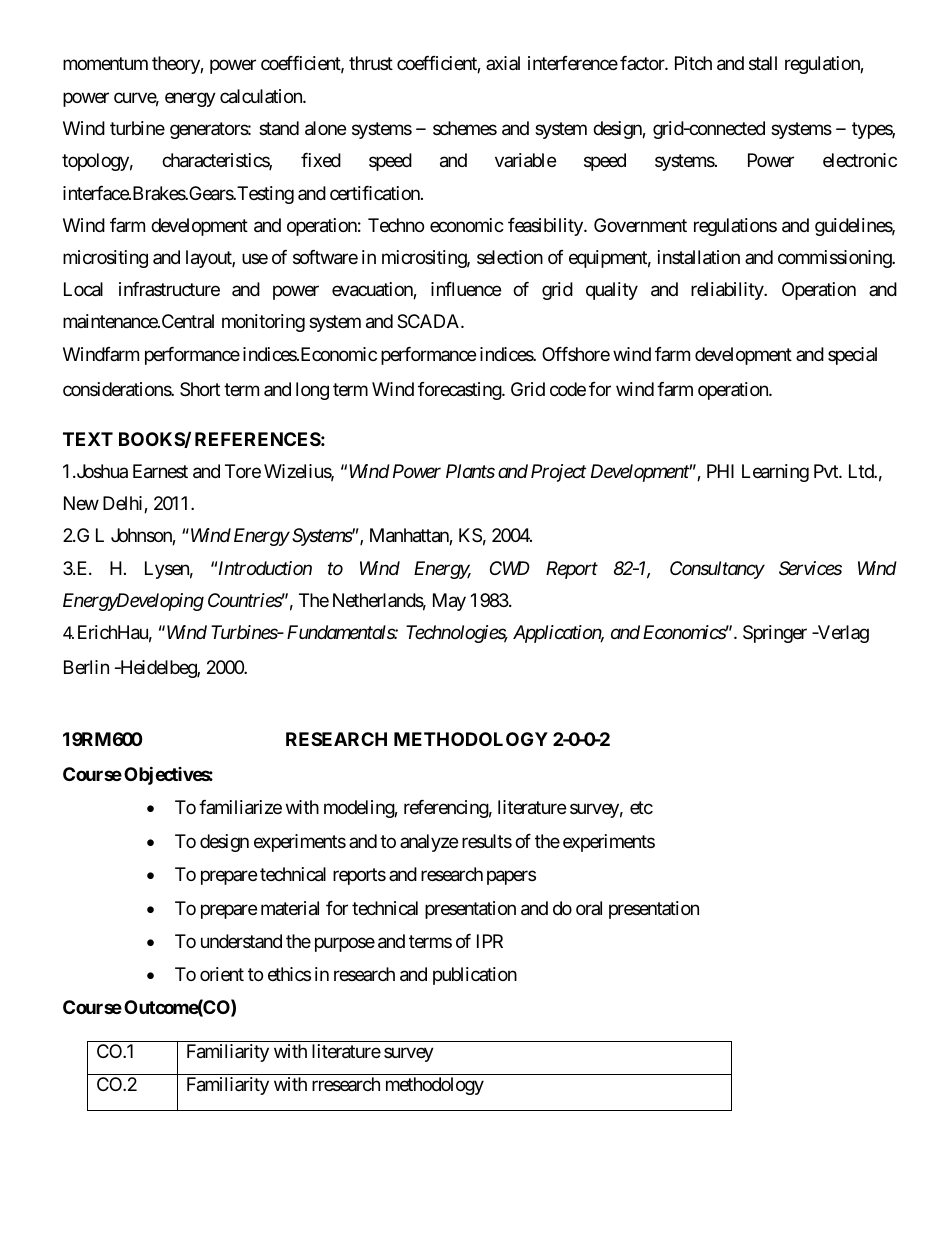 This screenshot has width=952, height=1233. I want to click on orient, so click(222, 974).
